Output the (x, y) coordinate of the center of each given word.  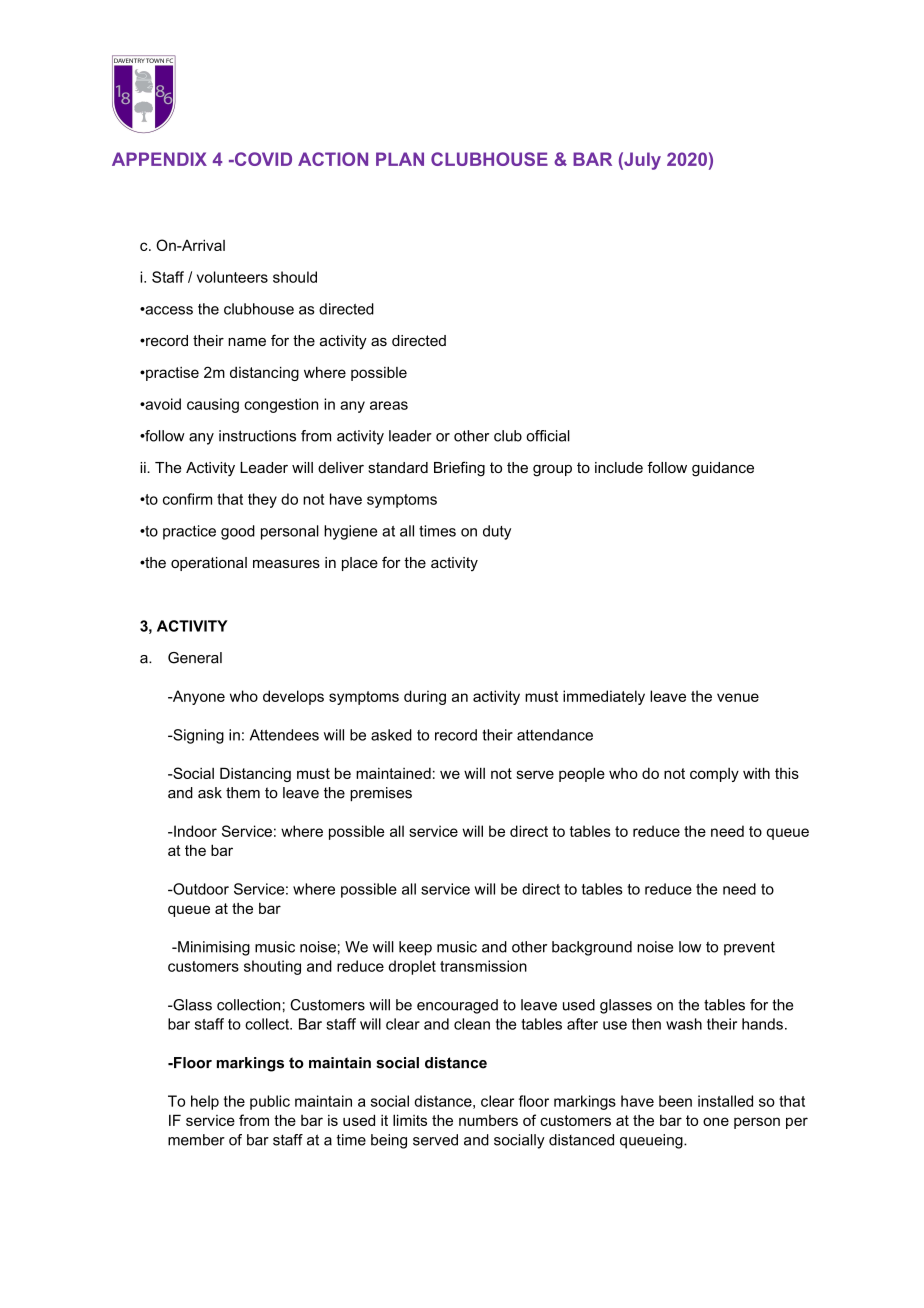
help (205, 1102)
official (548, 436)
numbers (488, 1120)
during (425, 697)
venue (738, 697)
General (195, 658)
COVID (262, 159)
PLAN (400, 159)
